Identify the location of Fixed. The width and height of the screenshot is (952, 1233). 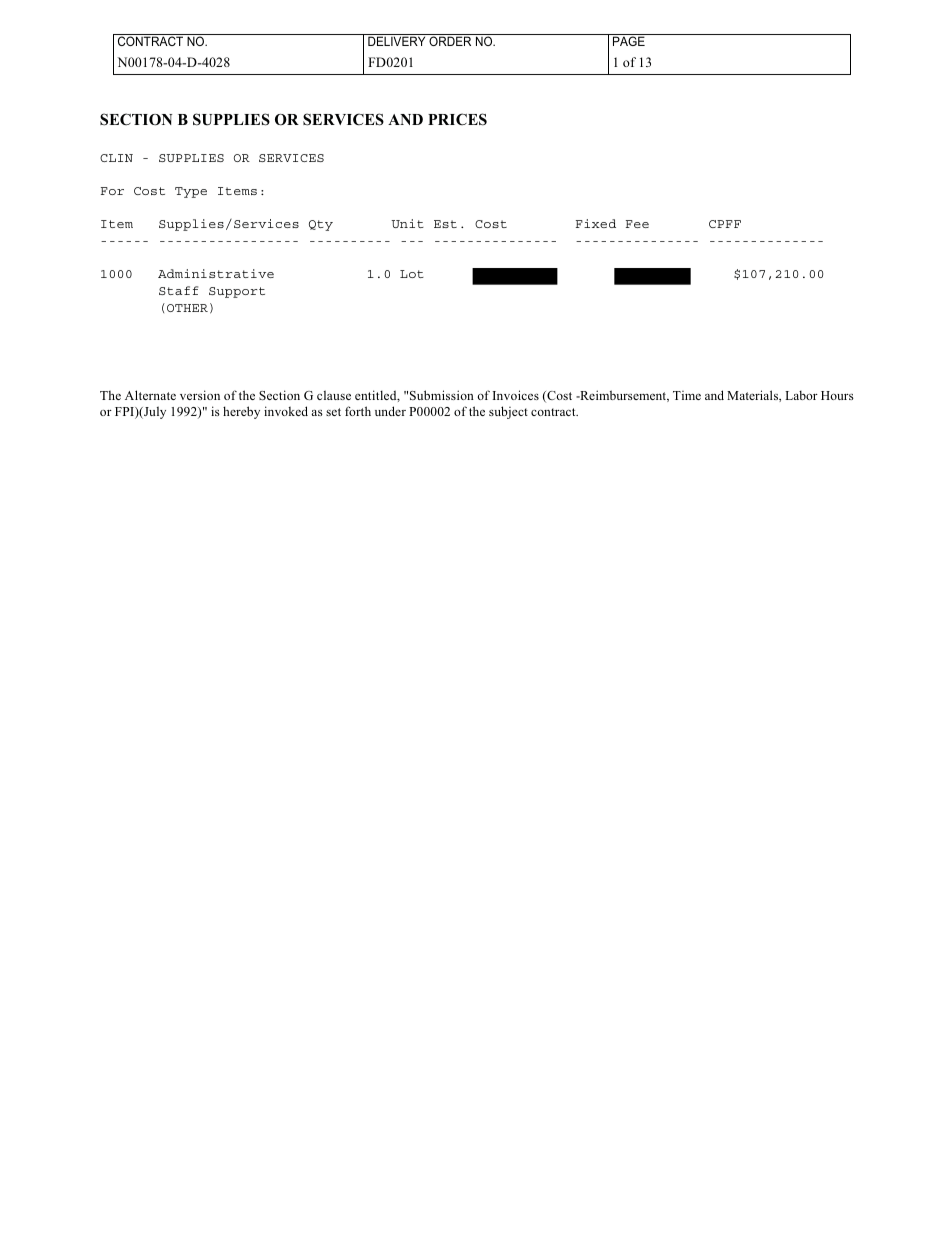
(596, 223).
